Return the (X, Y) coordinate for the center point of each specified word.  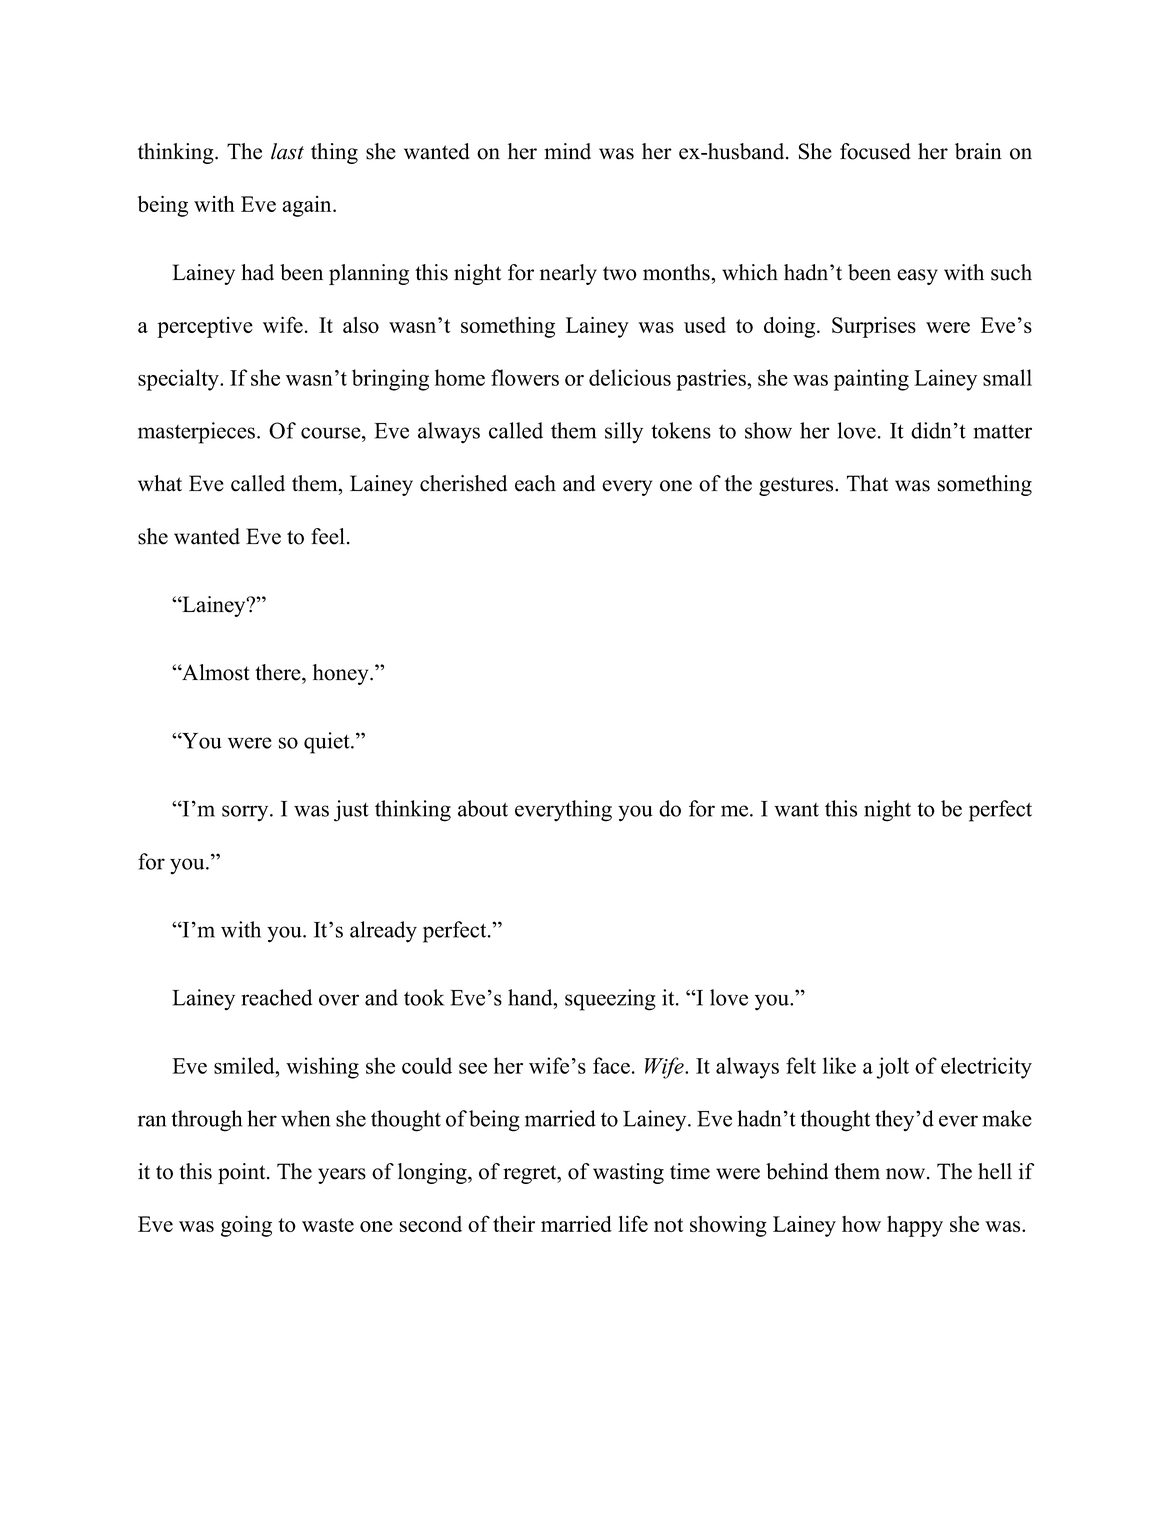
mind (567, 151)
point (243, 1173)
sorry (246, 813)
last (287, 151)
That (867, 483)
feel (328, 536)
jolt (892, 1068)
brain (978, 151)
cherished (463, 483)
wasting (628, 1173)
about (483, 808)
